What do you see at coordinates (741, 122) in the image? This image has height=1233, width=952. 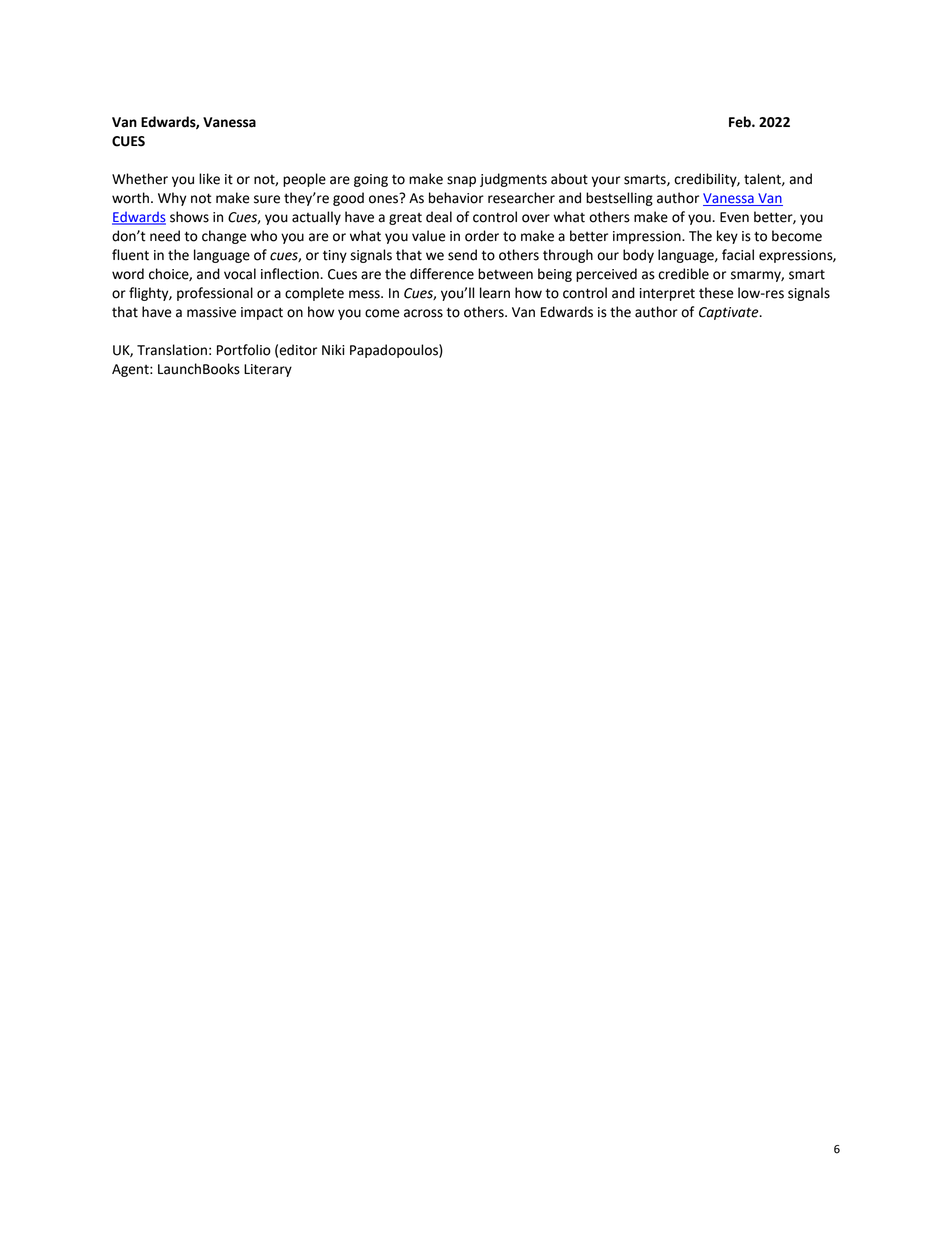 I see `Feb` at bounding box center [741, 122].
